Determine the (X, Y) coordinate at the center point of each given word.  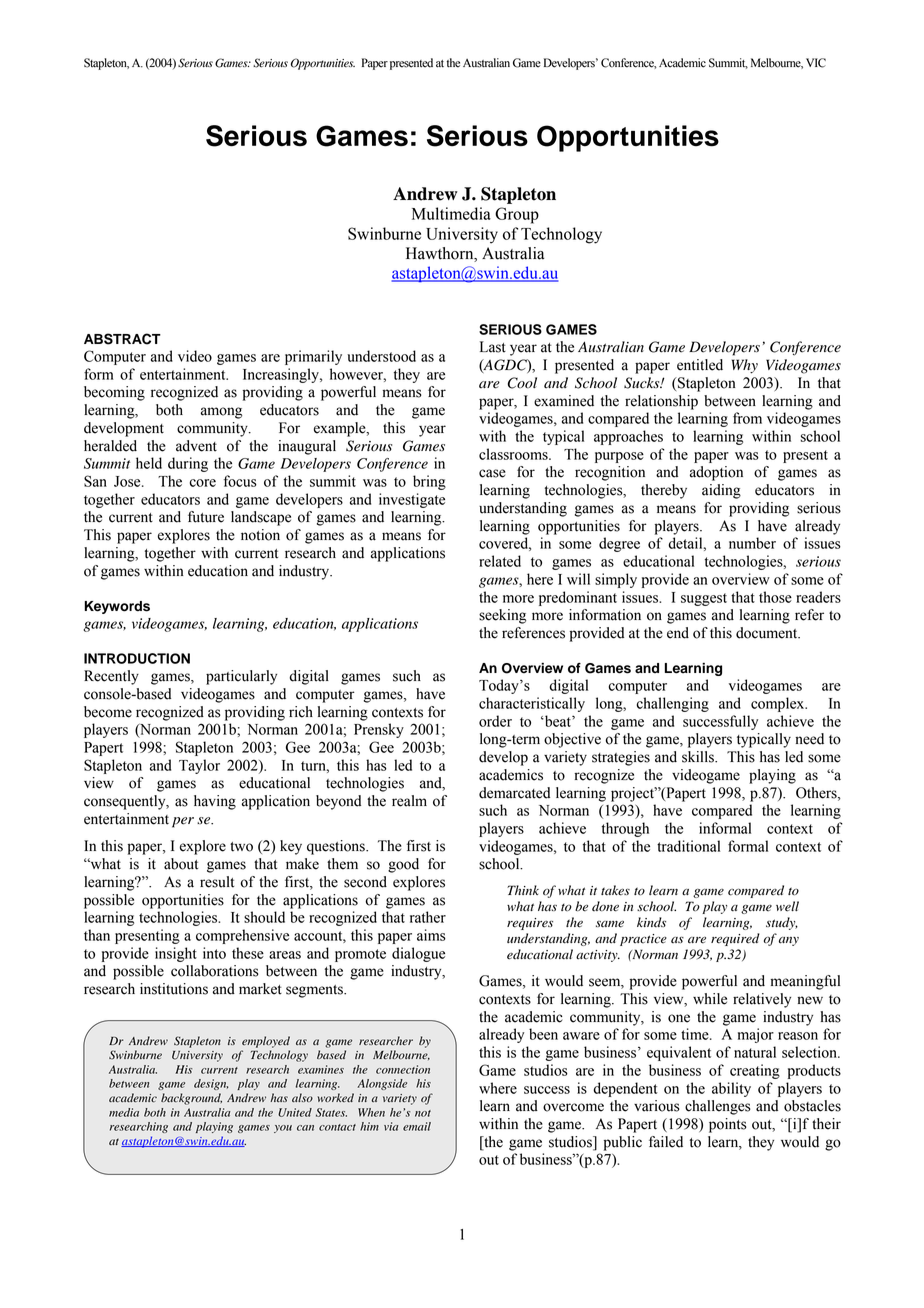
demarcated (514, 793)
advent (196, 446)
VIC (816, 63)
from (747, 418)
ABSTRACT (122, 339)
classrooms (514, 454)
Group (517, 215)
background (191, 1099)
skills (699, 757)
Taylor (199, 766)
